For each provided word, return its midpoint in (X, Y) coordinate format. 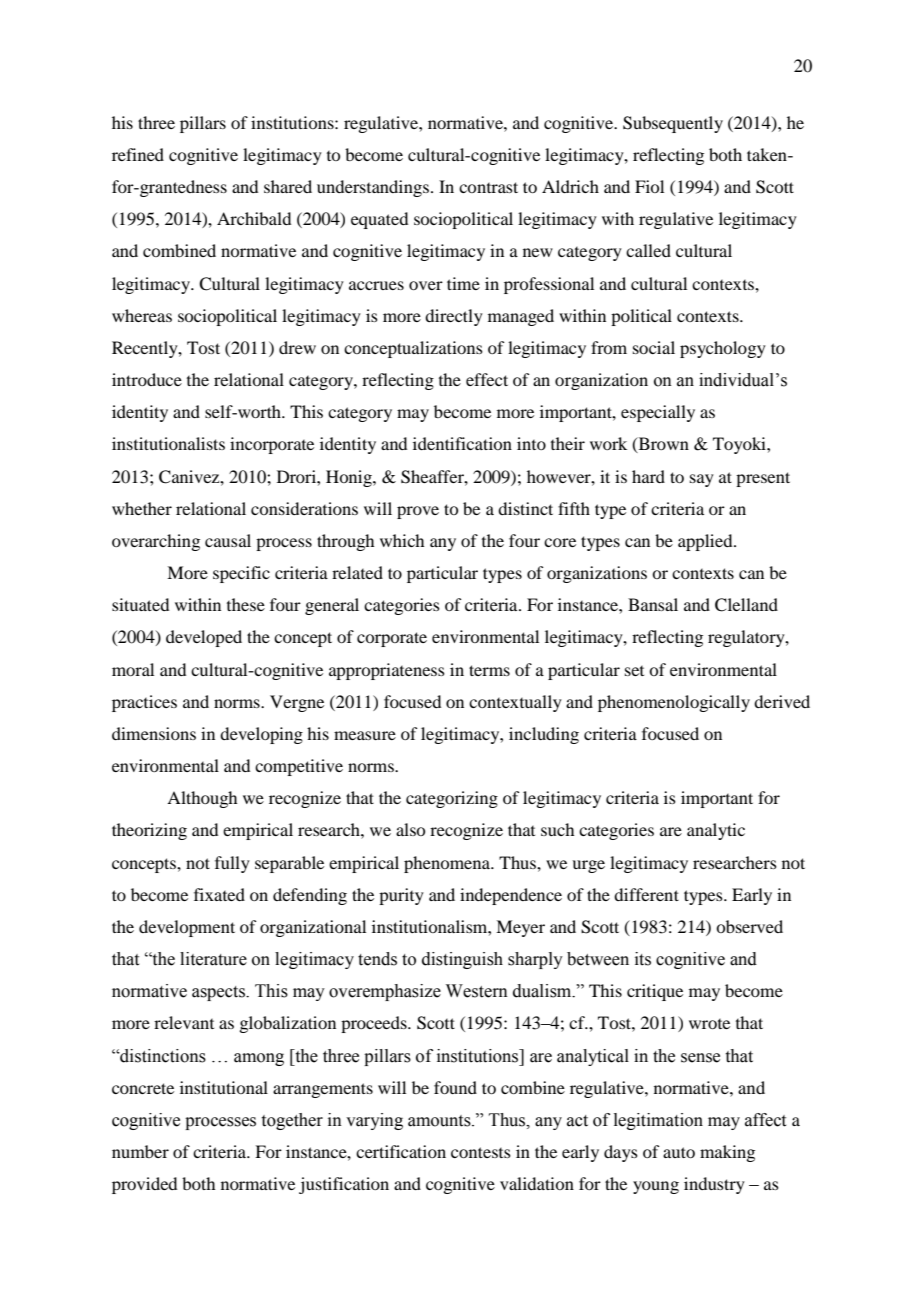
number (140, 1151)
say (702, 480)
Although (202, 799)
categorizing (452, 799)
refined (138, 154)
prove (418, 512)
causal (228, 540)
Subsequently (673, 124)
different (646, 894)
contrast (488, 187)
